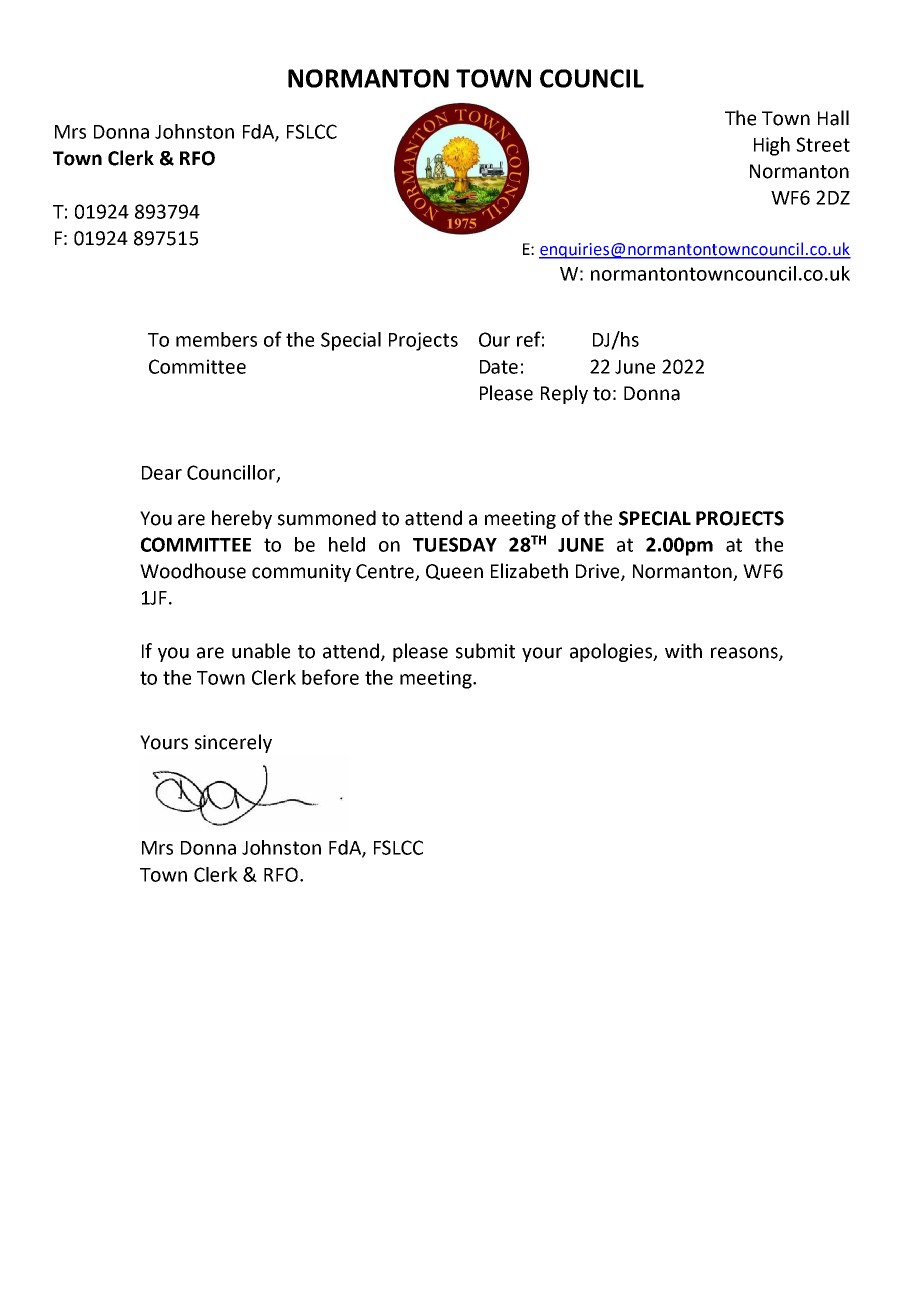  What do you see at coordinates (242, 519) in the page?
I see `hereby` at bounding box center [242, 519].
